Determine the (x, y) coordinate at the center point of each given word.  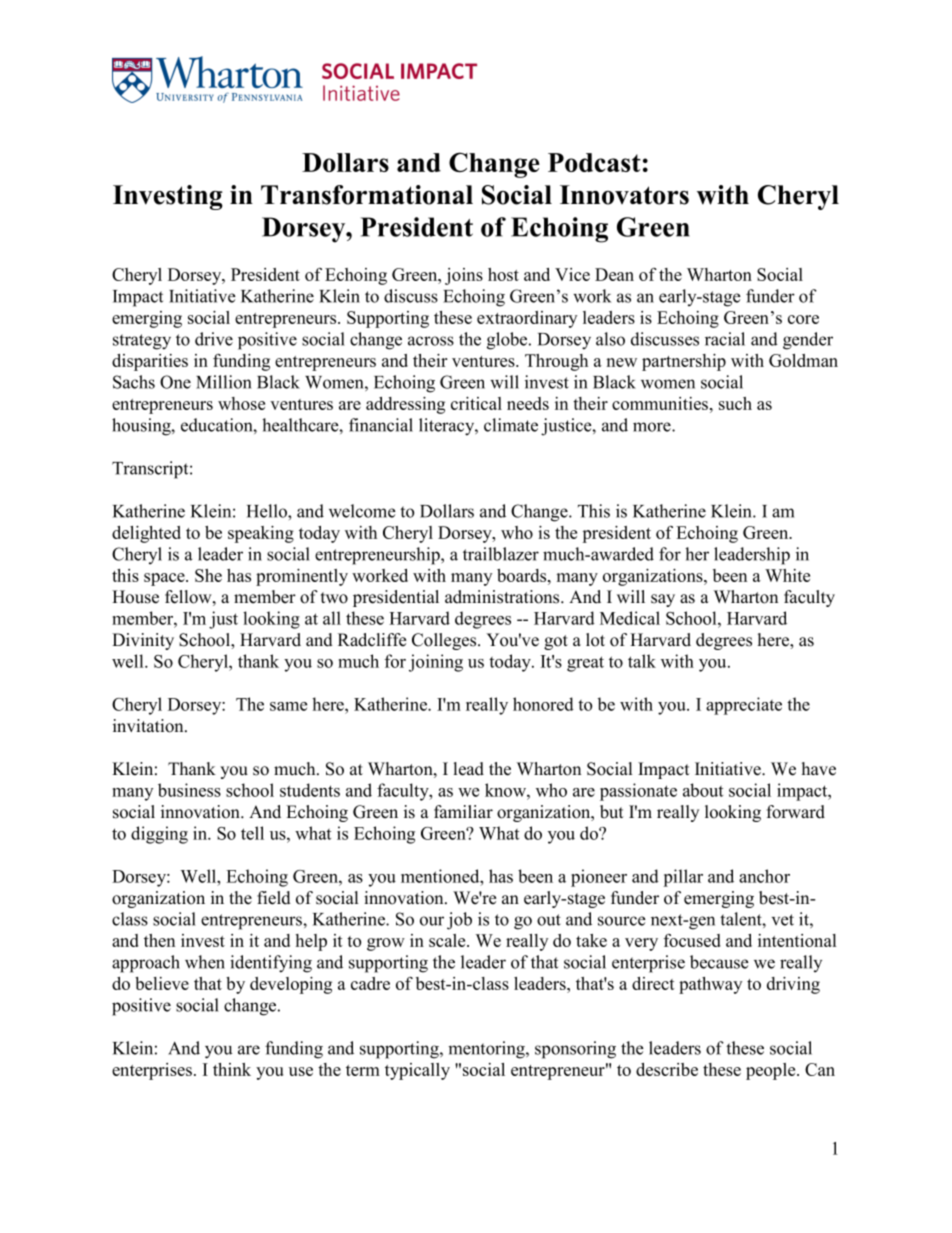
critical (476, 403)
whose (241, 403)
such (735, 403)
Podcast (594, 162)
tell (252, 833)
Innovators (624, 195)
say (663, 600)
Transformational (367, 195)
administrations (503, 597)
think (232, 1069)
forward (796, 812)
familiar (463, 811)
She (208, 575)
